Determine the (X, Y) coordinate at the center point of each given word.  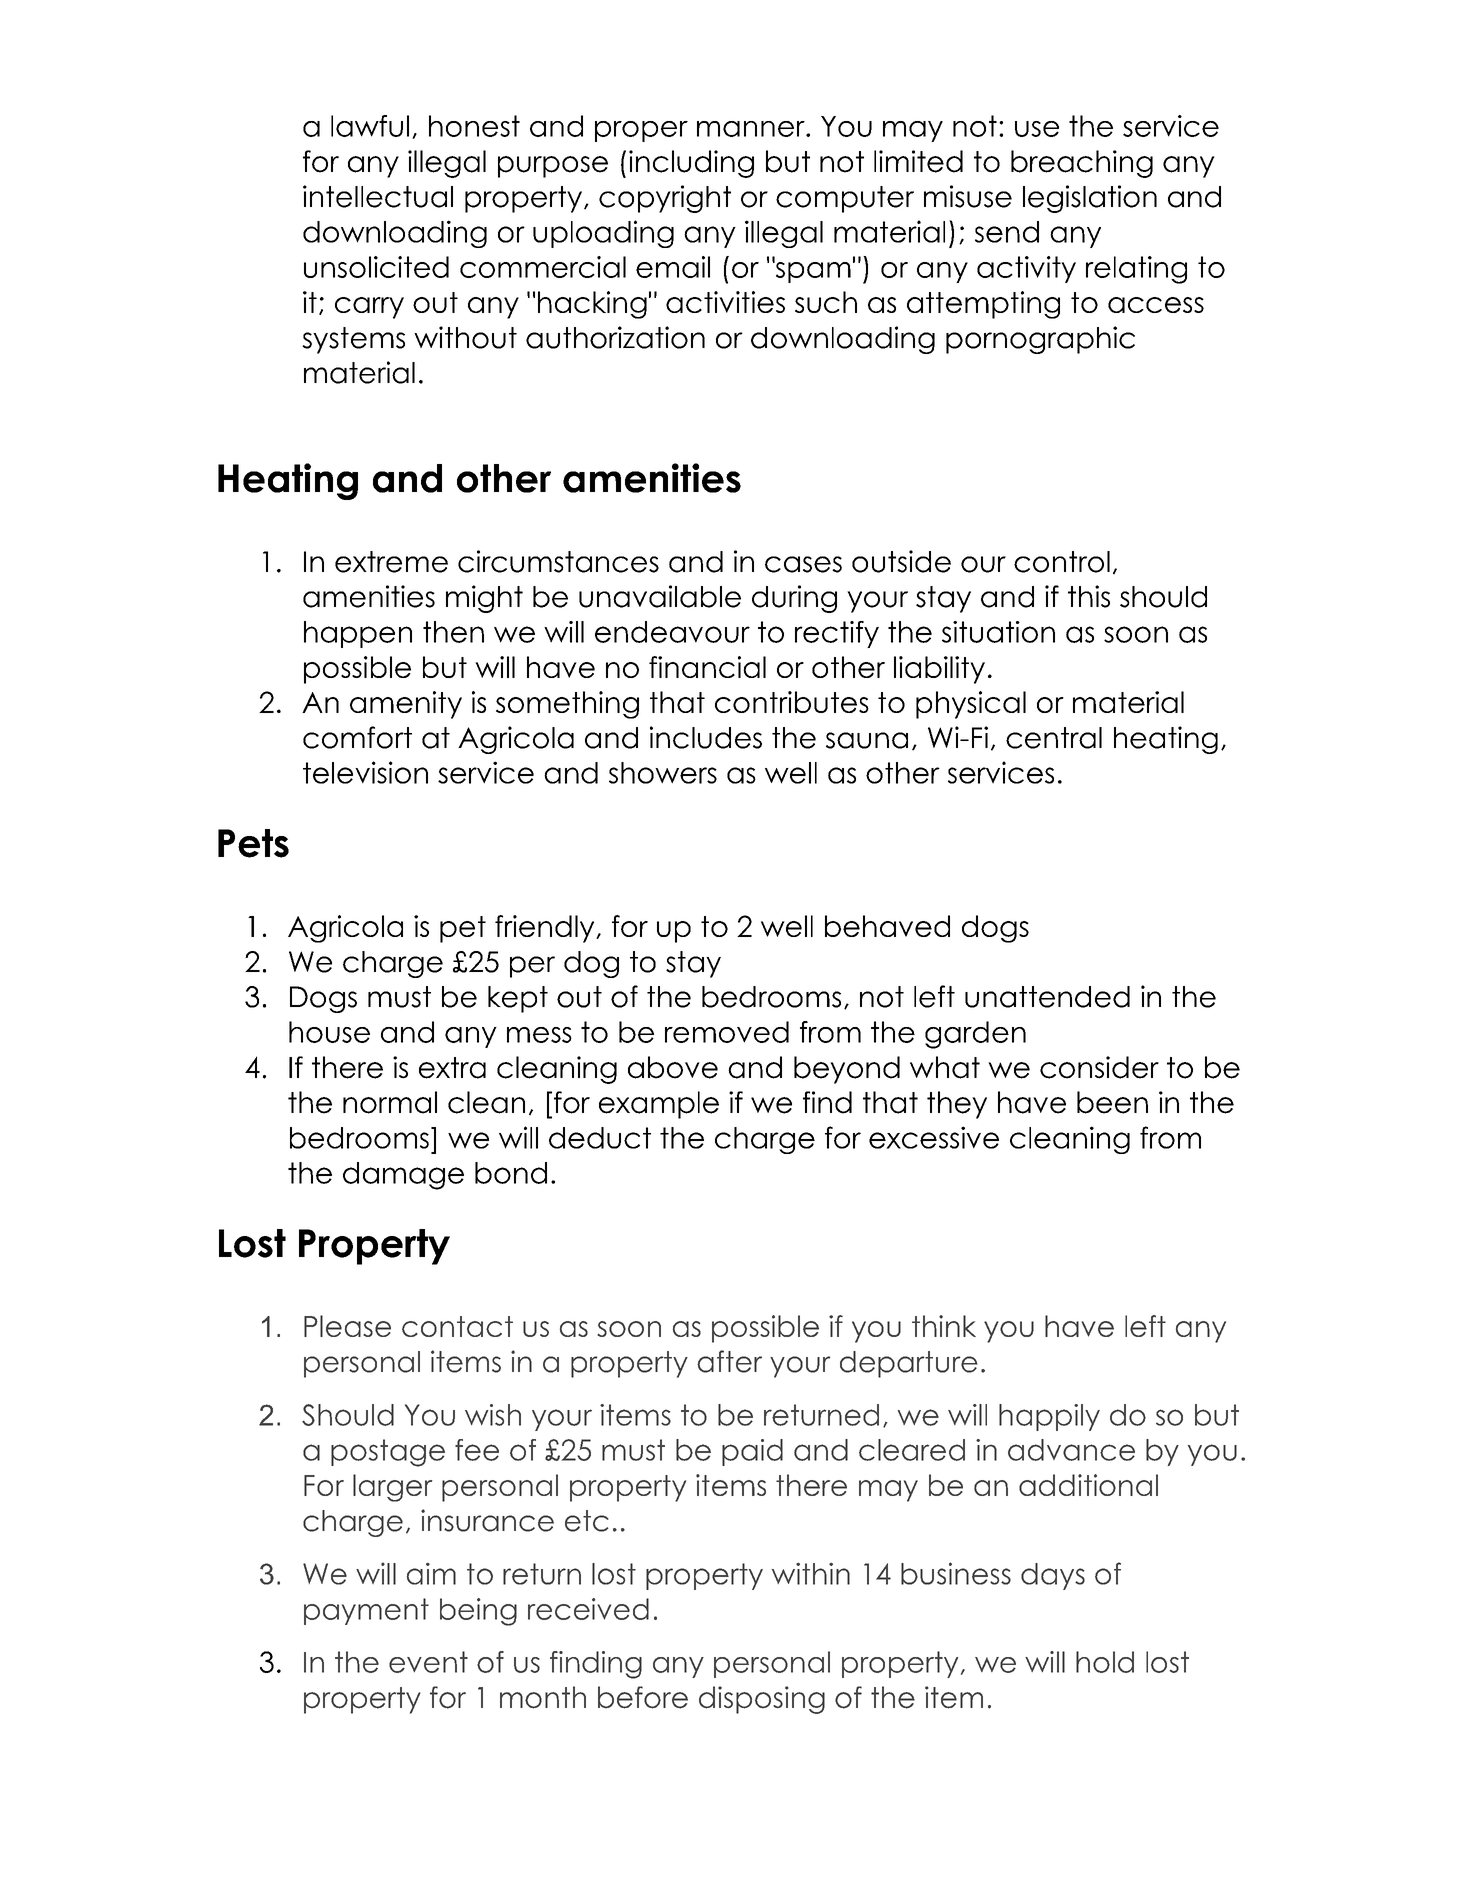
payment (366, 1611)
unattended (1047, 997)
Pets (253, 843)
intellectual (378, 196)
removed (727, 1032)
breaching (1082, 164)
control (1062, 562)
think (944, 1326)
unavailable (660, 596)
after (729, 1361)
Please (347, 1326)
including (691, 164)
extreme (391, 562)
